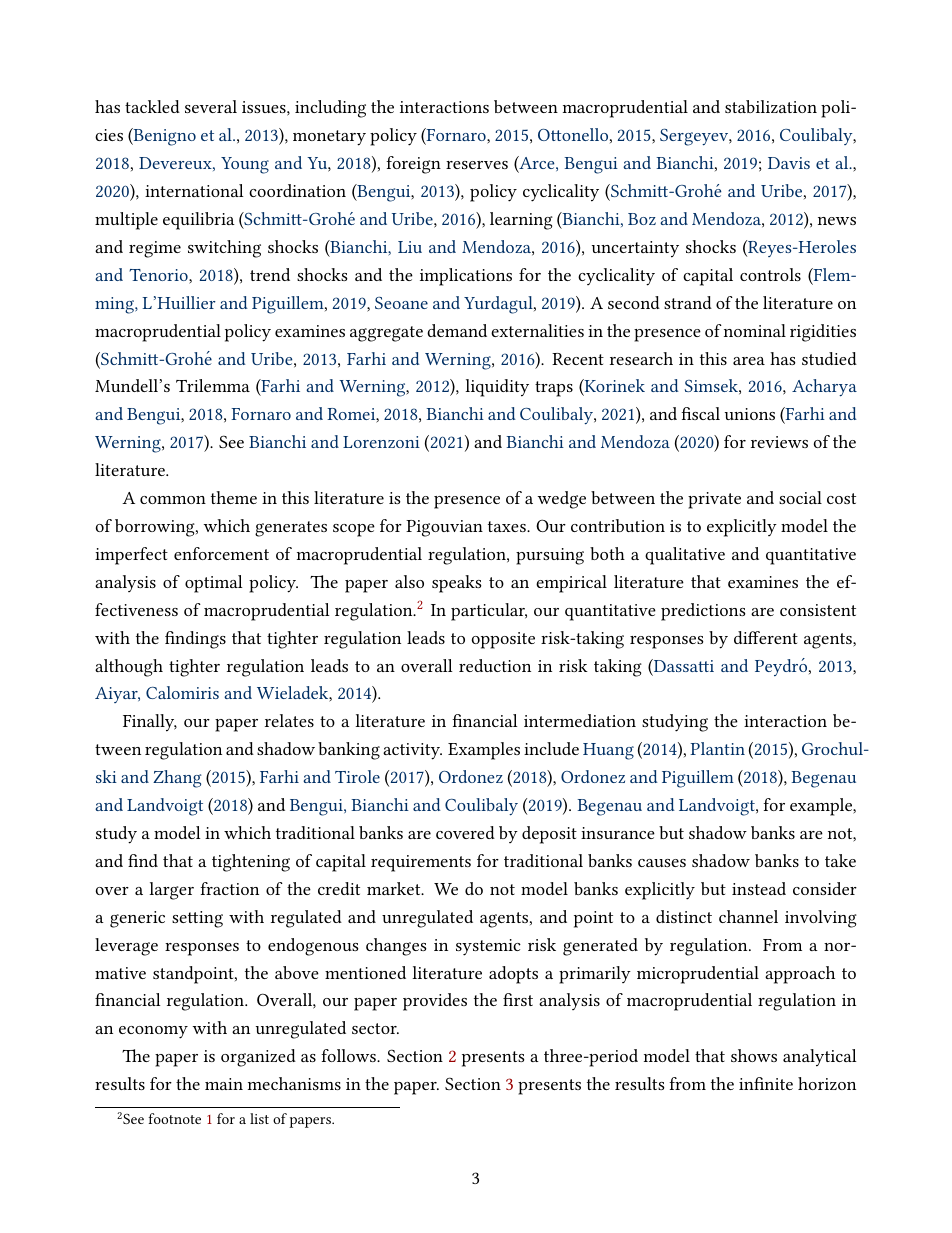  Describe the element at coordinates (234, 497) in the document. I see `theme` at that location.
